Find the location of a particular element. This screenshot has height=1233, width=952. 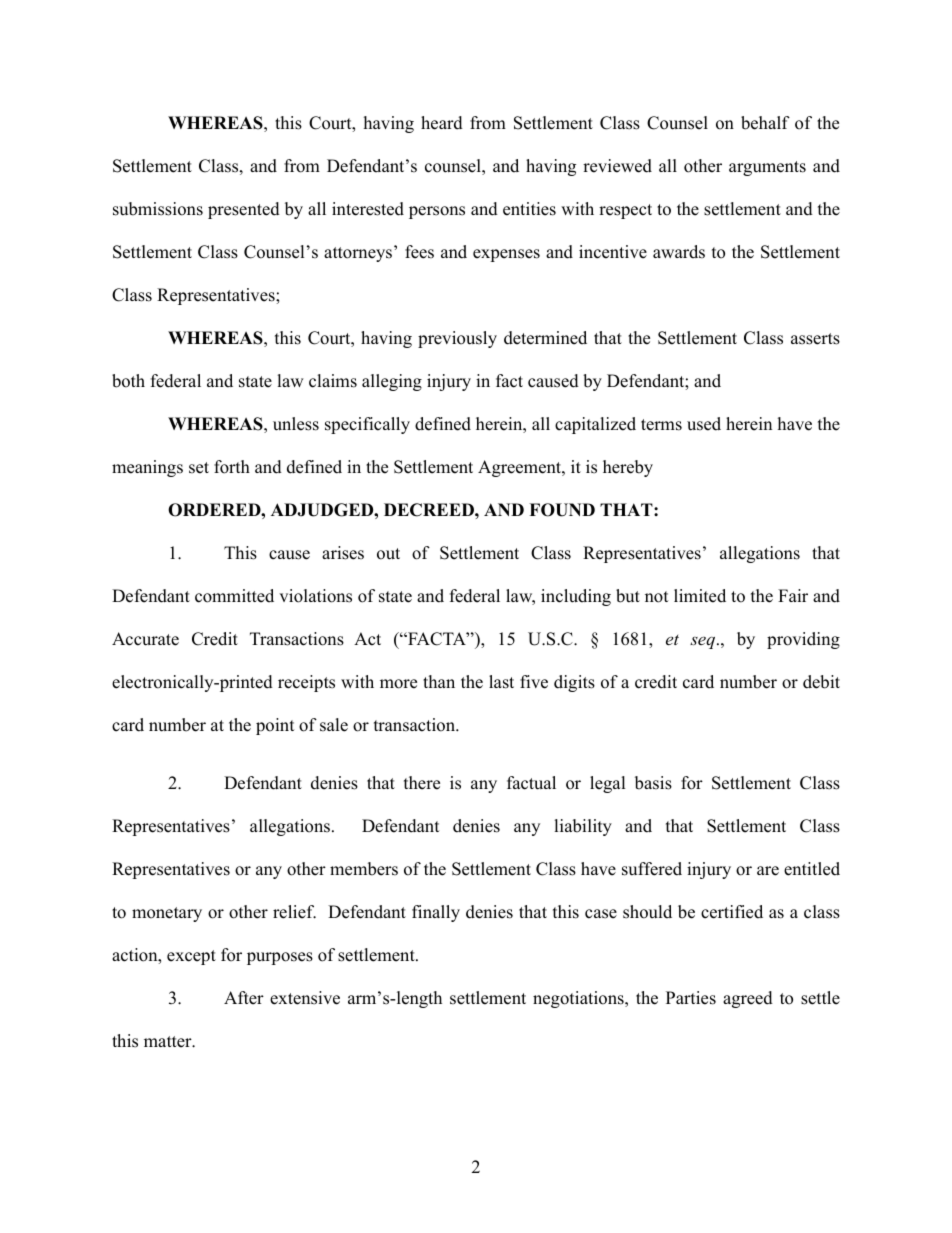

last is located at coordinates (501, 682).
